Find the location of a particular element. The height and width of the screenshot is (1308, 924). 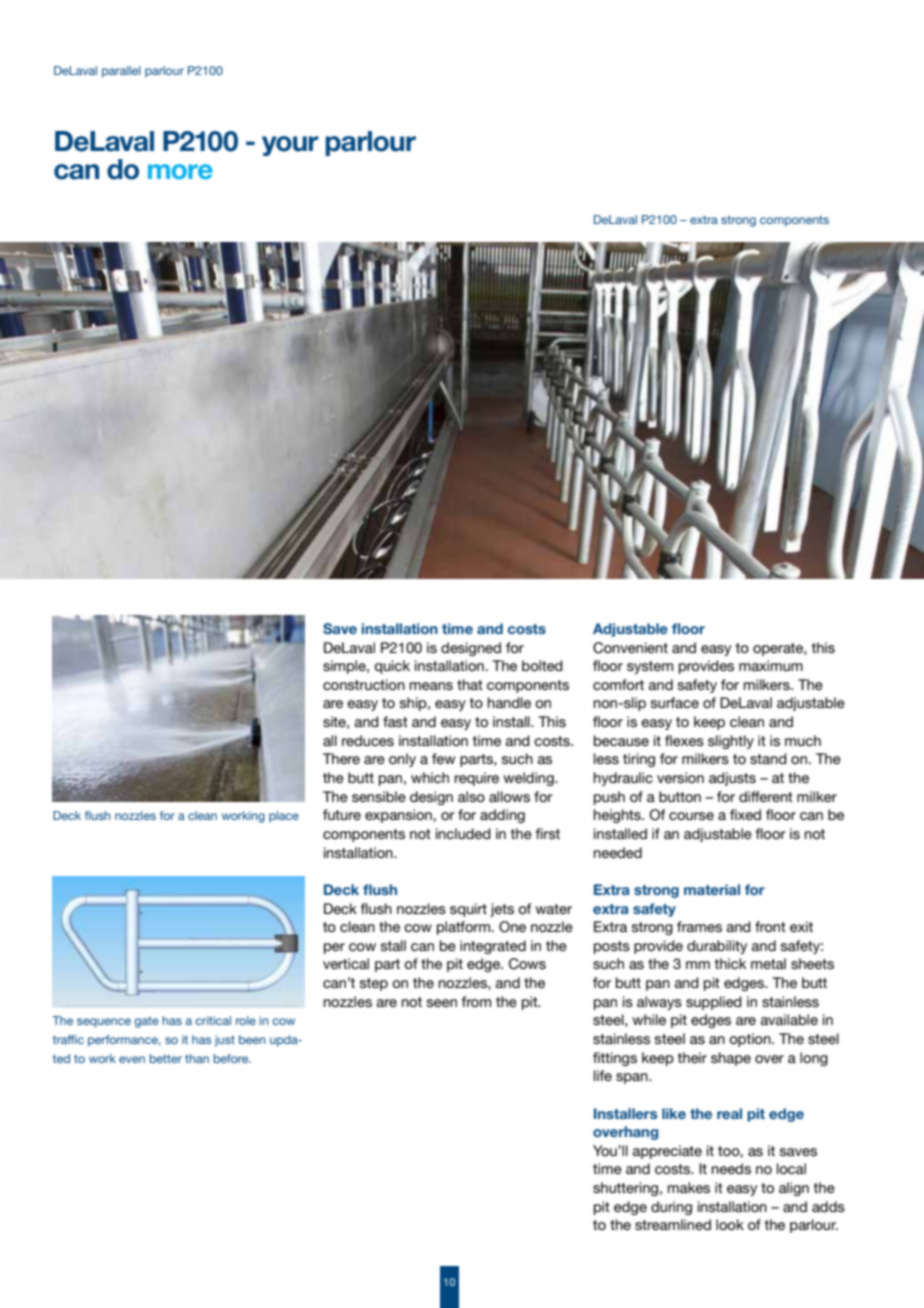

quick is located at coordinates (392, 667).
